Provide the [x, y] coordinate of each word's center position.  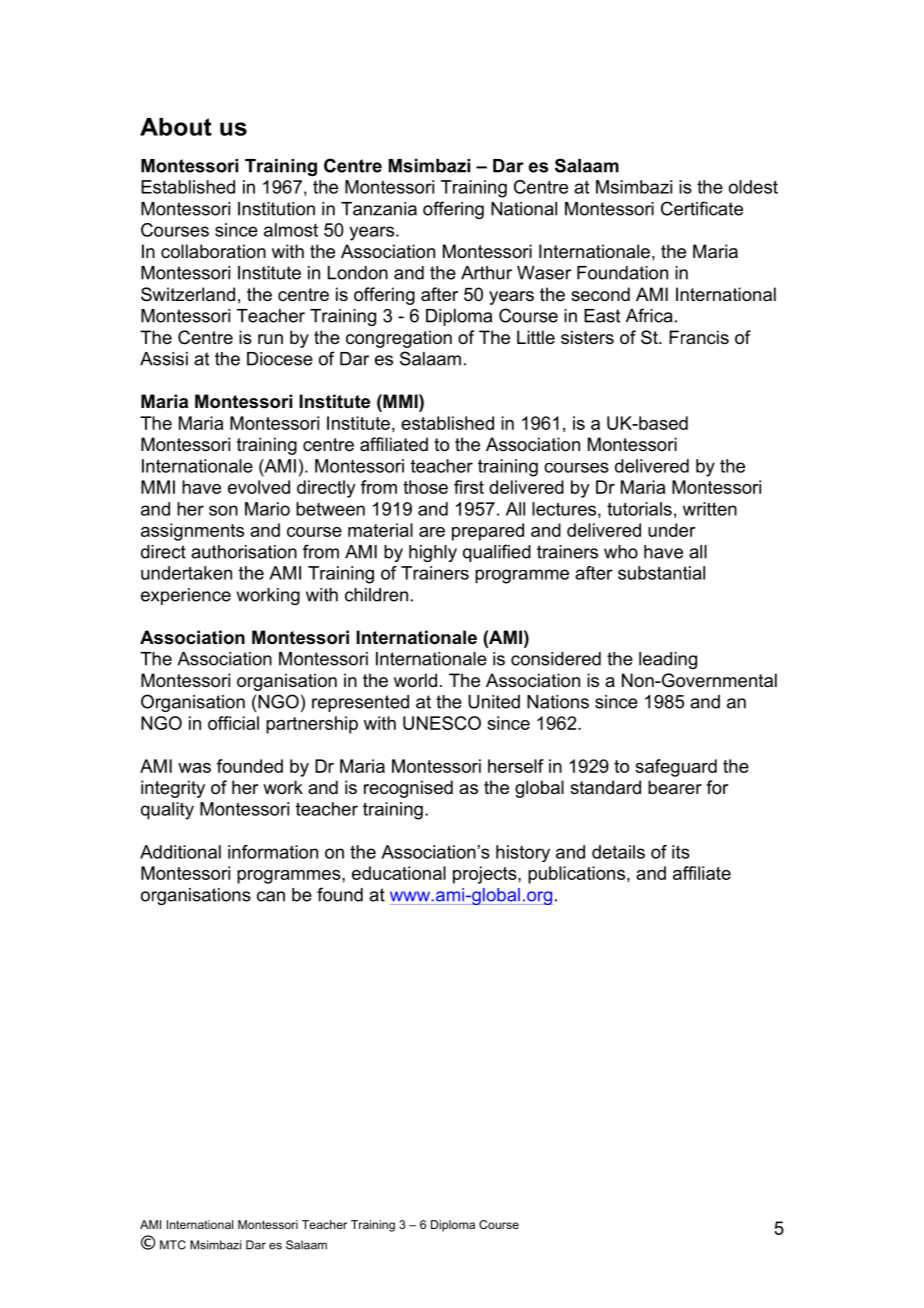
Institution [276, 209]
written [710, 509]
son [223, 510]
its [681, 852]
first [469, 487]
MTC [173, 1245]
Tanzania [379, 209]
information [273, 852]
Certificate [702, 208]
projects [486, 875]
